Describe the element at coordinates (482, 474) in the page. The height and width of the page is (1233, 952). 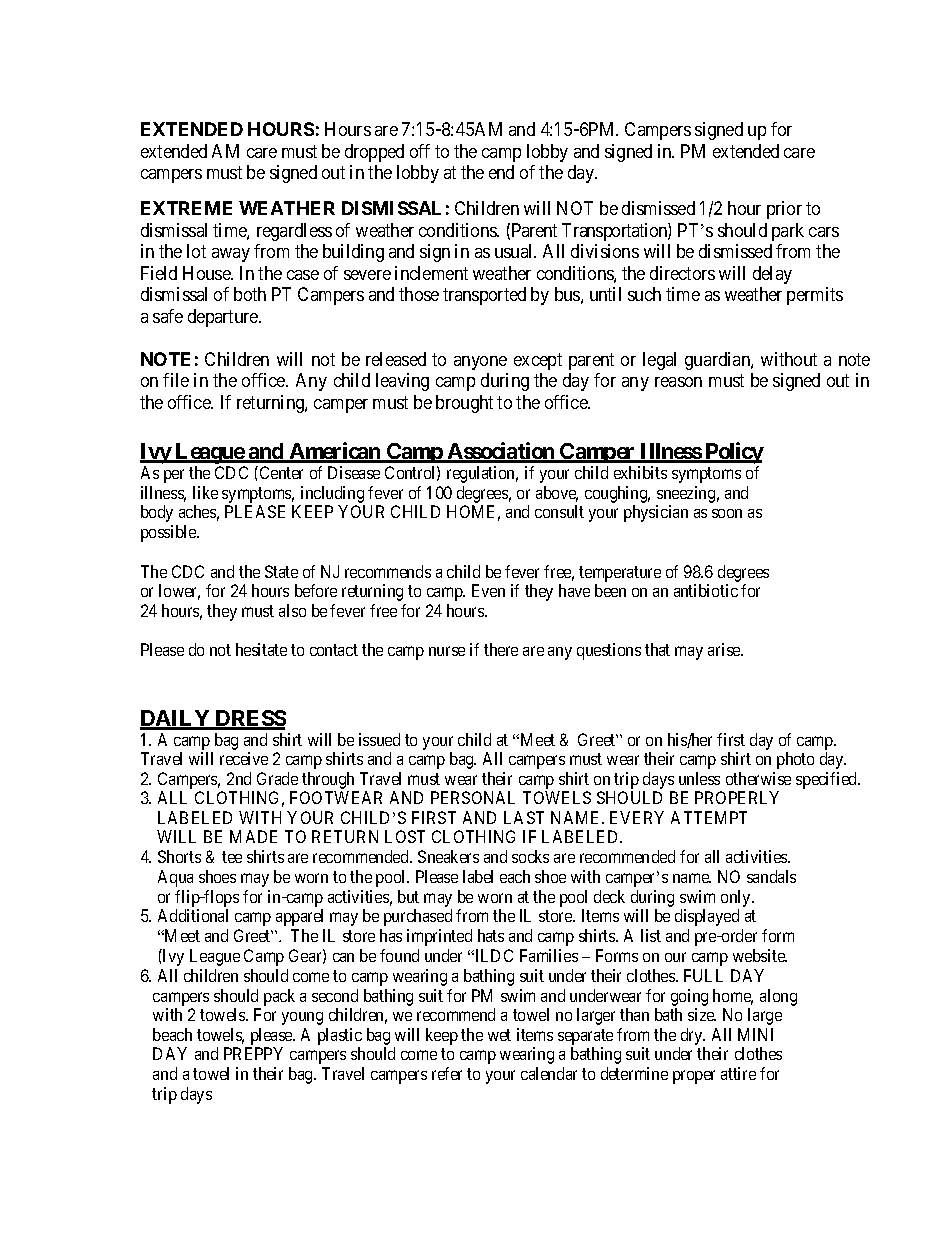
I see `regulation` at that location.
